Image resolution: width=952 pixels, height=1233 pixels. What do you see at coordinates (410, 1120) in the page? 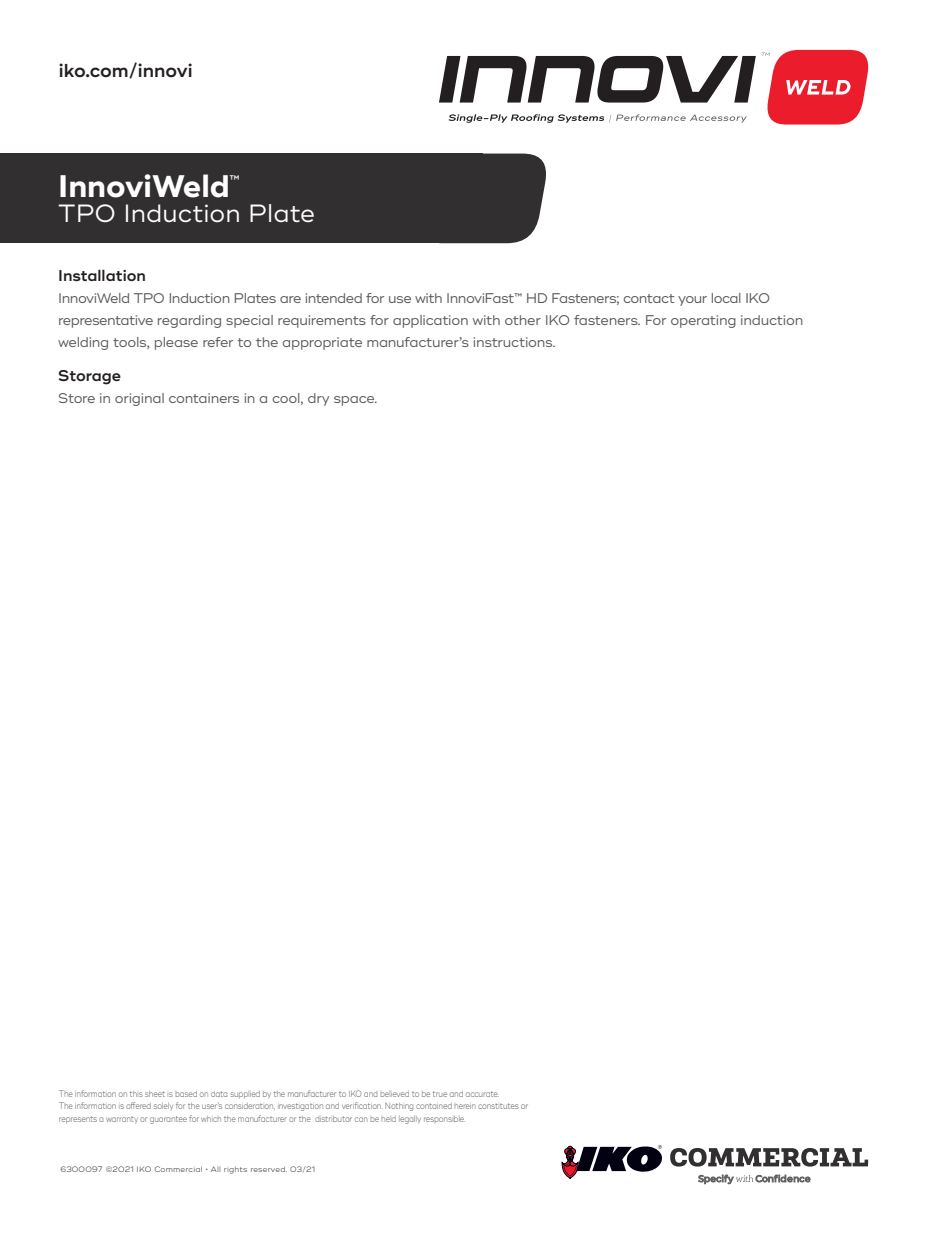
I see `legally` at bounding box center [410, 1120].
